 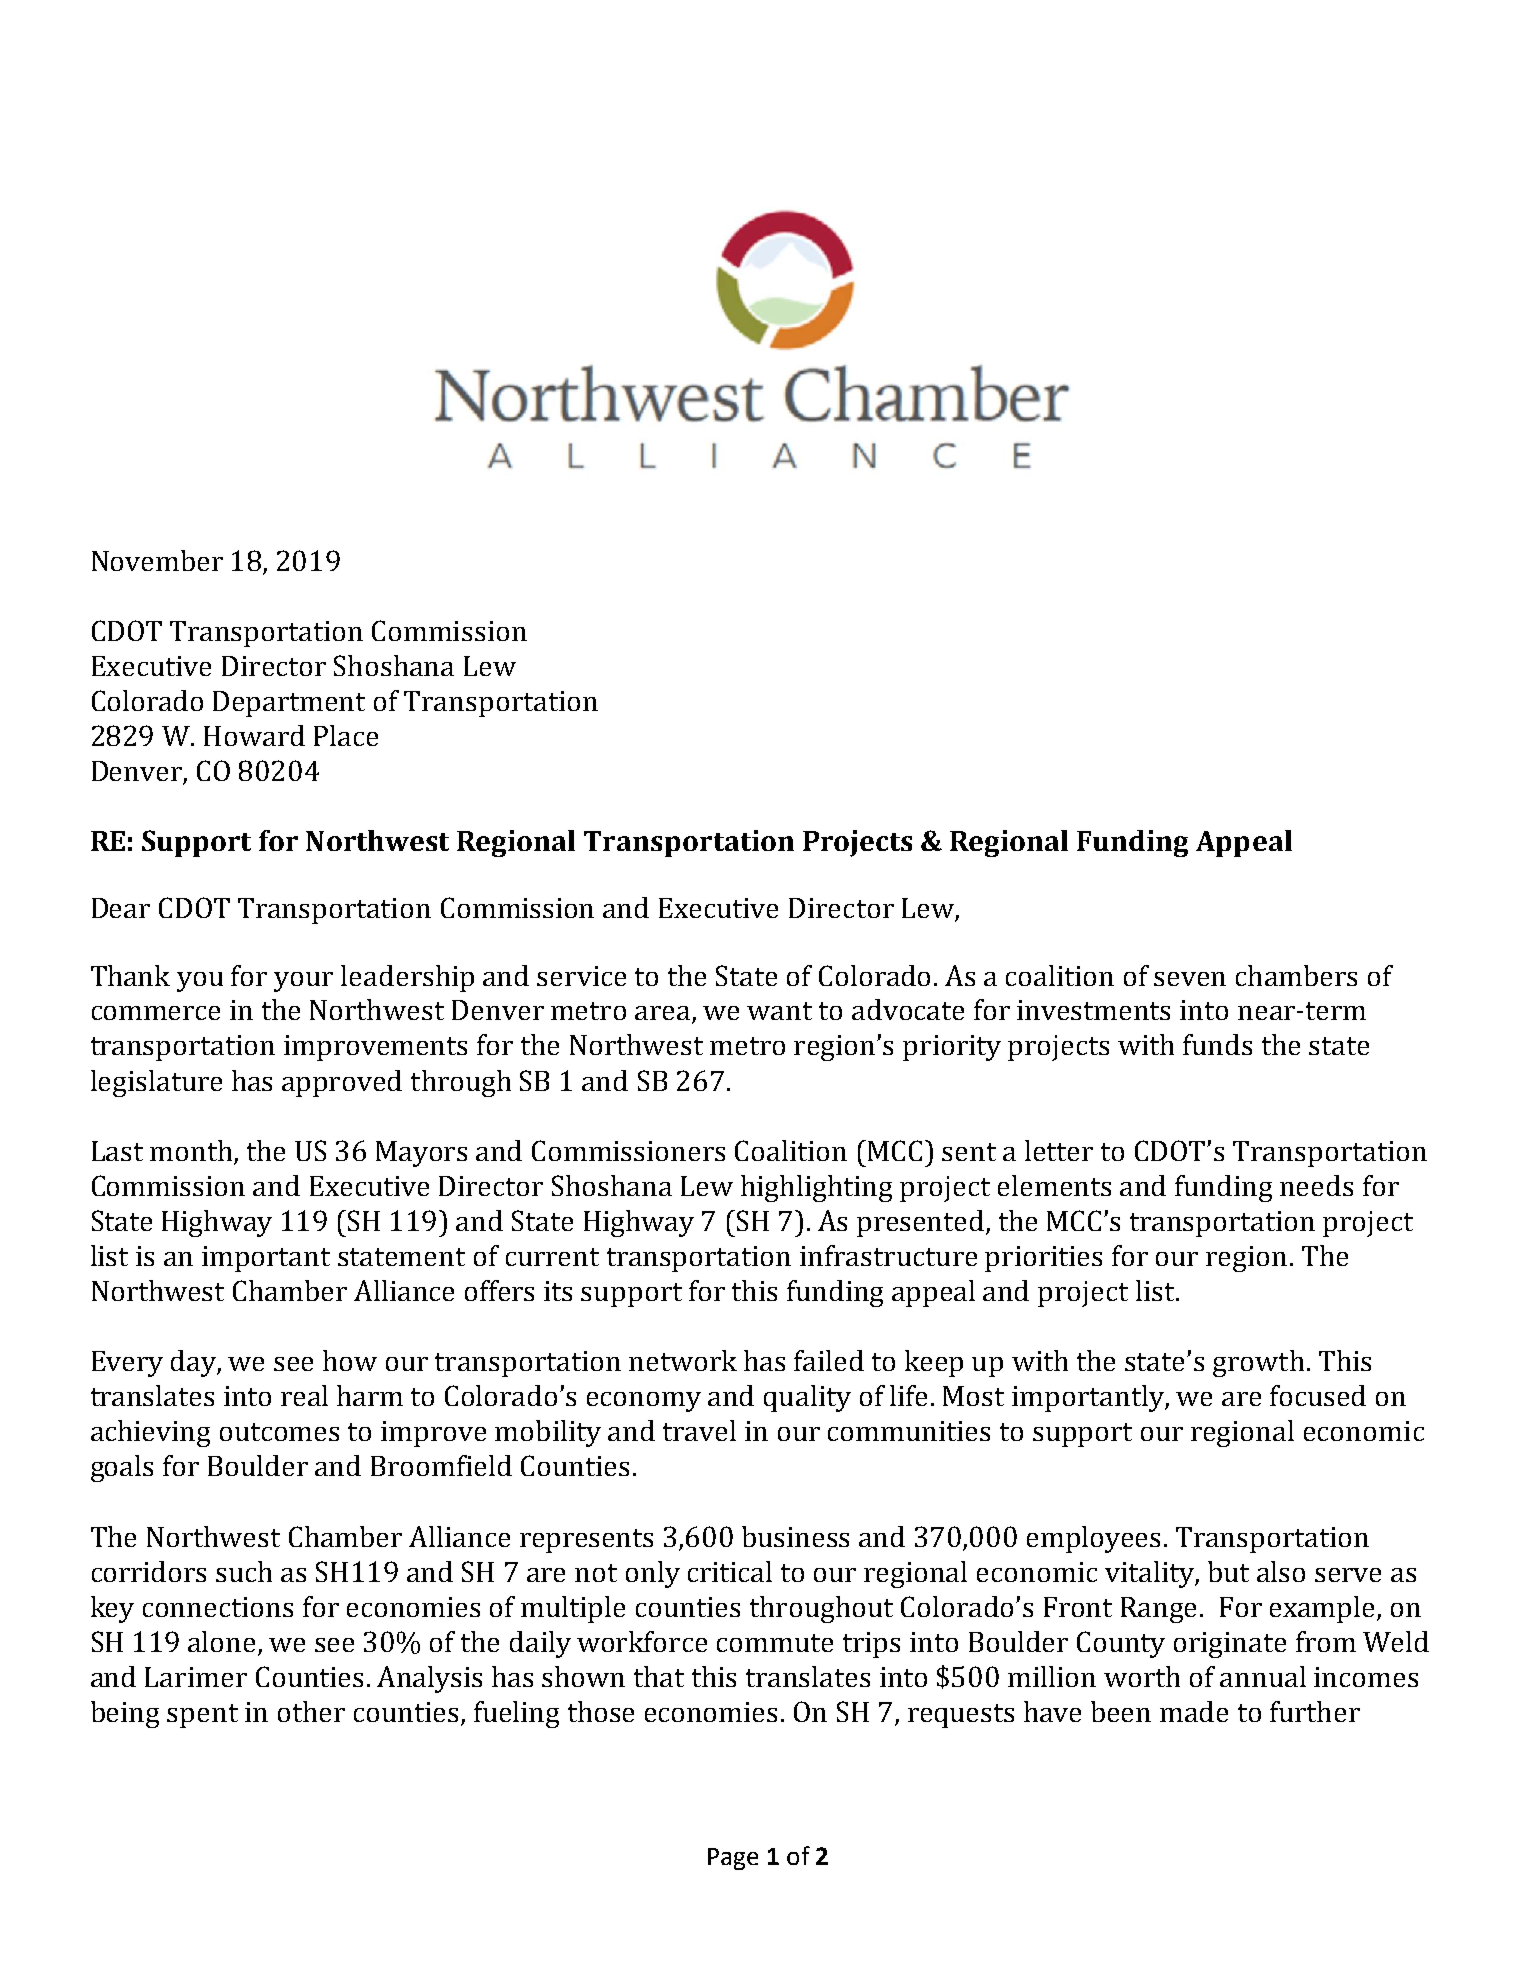 What do you see at coordinates (816, 1188) in the screenshot?
I see `highlighting` at bounding box center [816, 1188].
